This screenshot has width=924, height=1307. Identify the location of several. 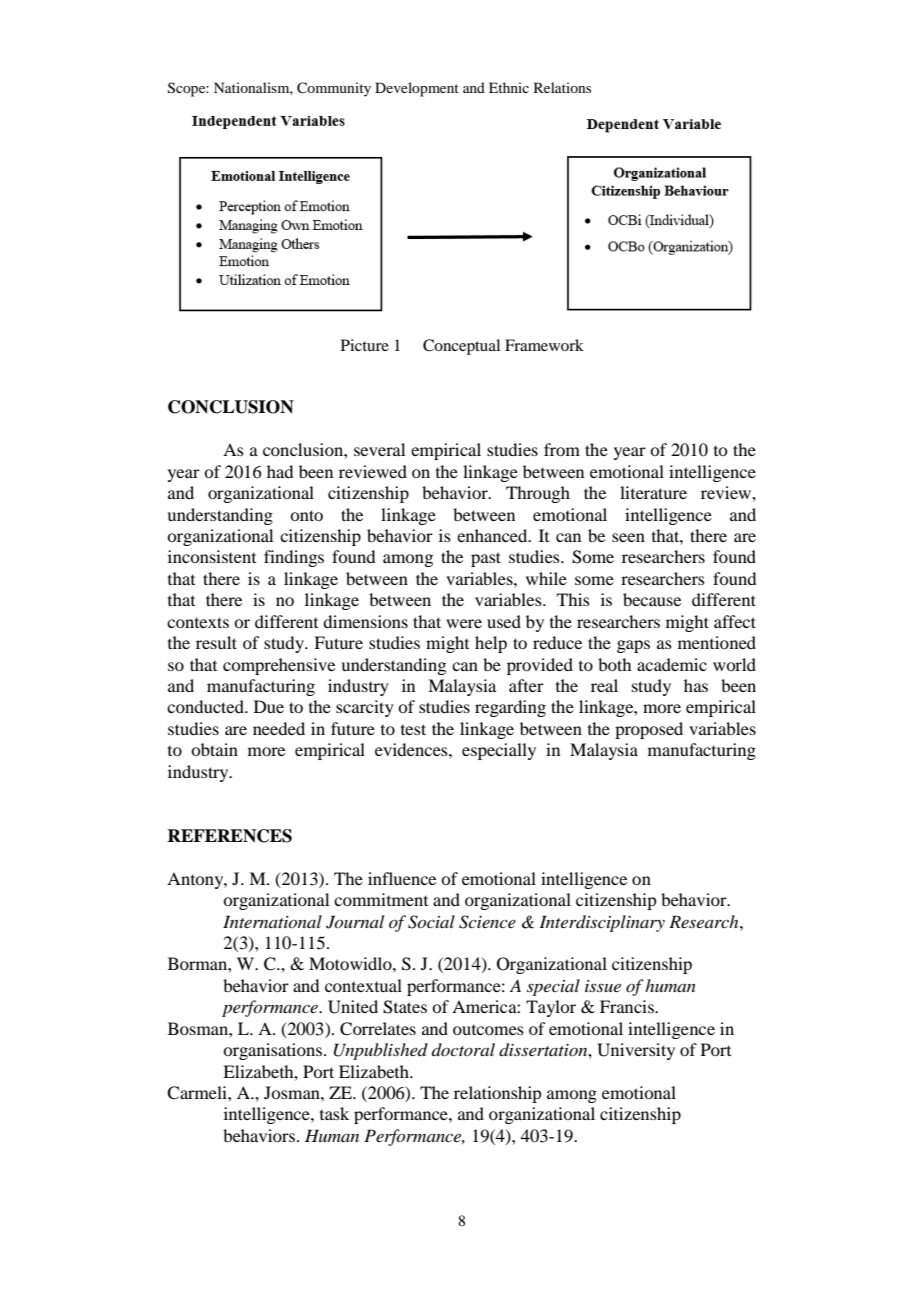
(379, 449).
